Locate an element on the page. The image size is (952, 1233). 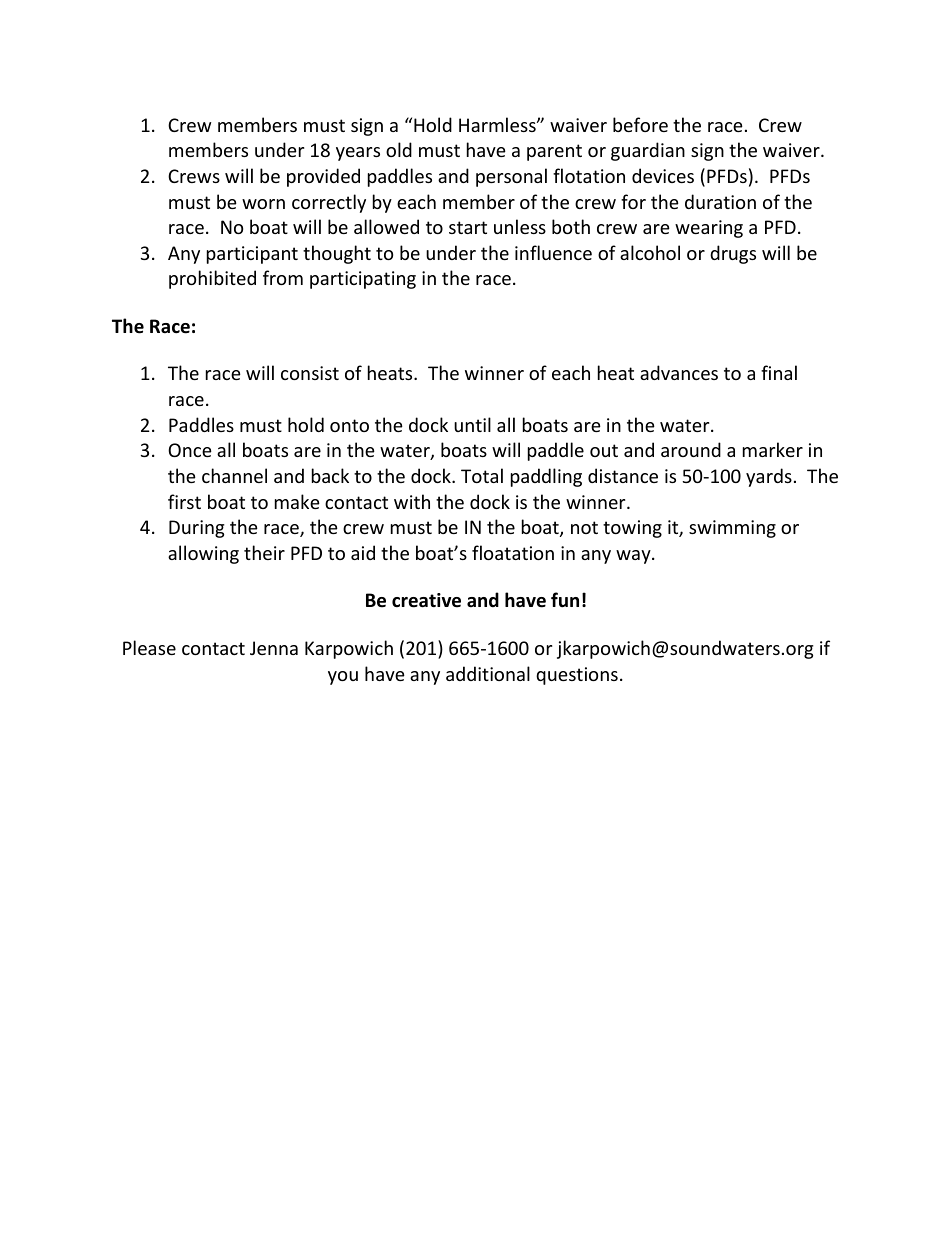
advances is located at coordinates (679, 372).
